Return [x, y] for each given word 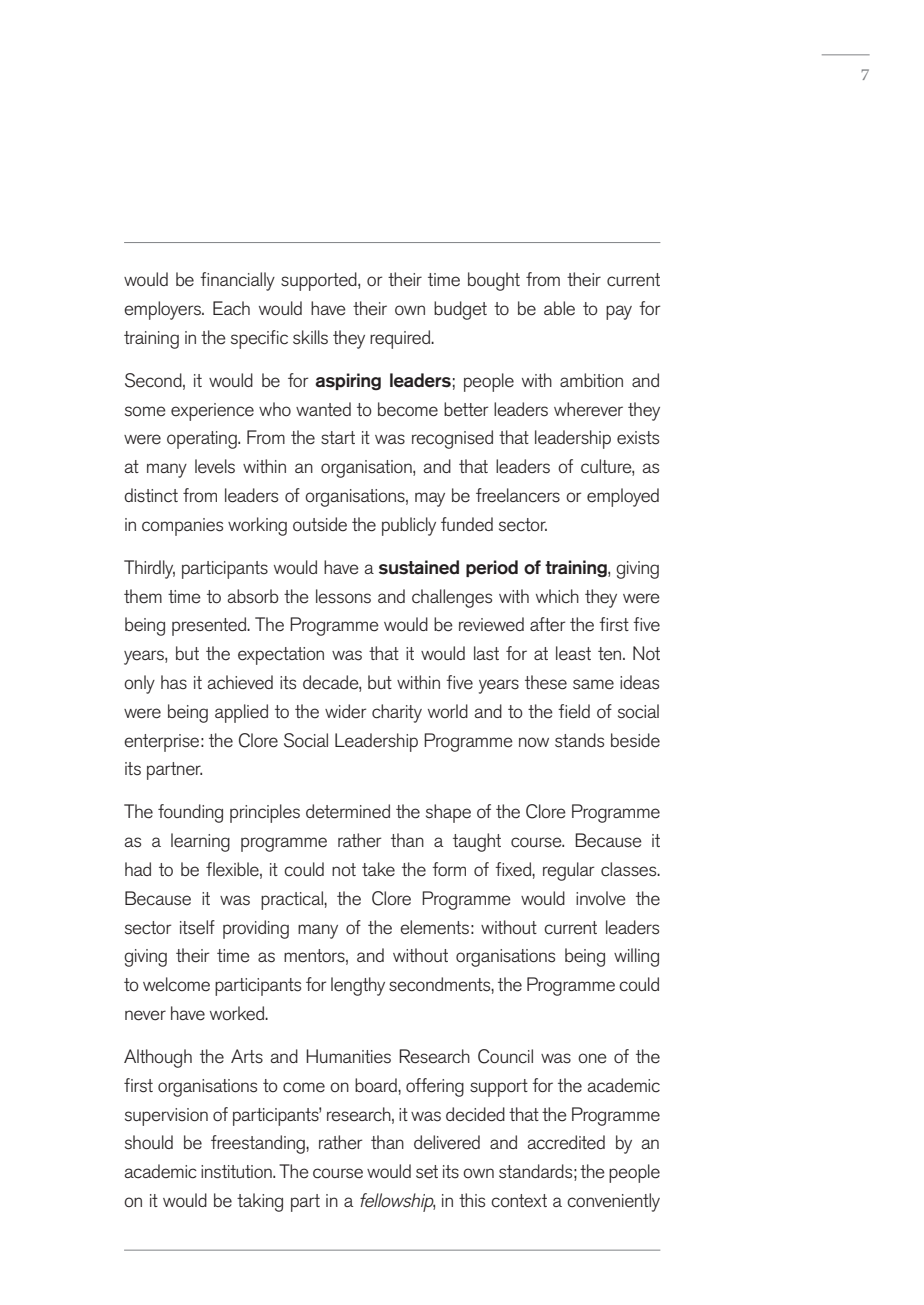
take [378, 869]
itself [197, 927]
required [401, 339]
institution [237, 1172]
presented [210, 626]
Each [231, 308]
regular [569, 871]
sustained [419, 567]
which [557, 596]
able [559, 308]
